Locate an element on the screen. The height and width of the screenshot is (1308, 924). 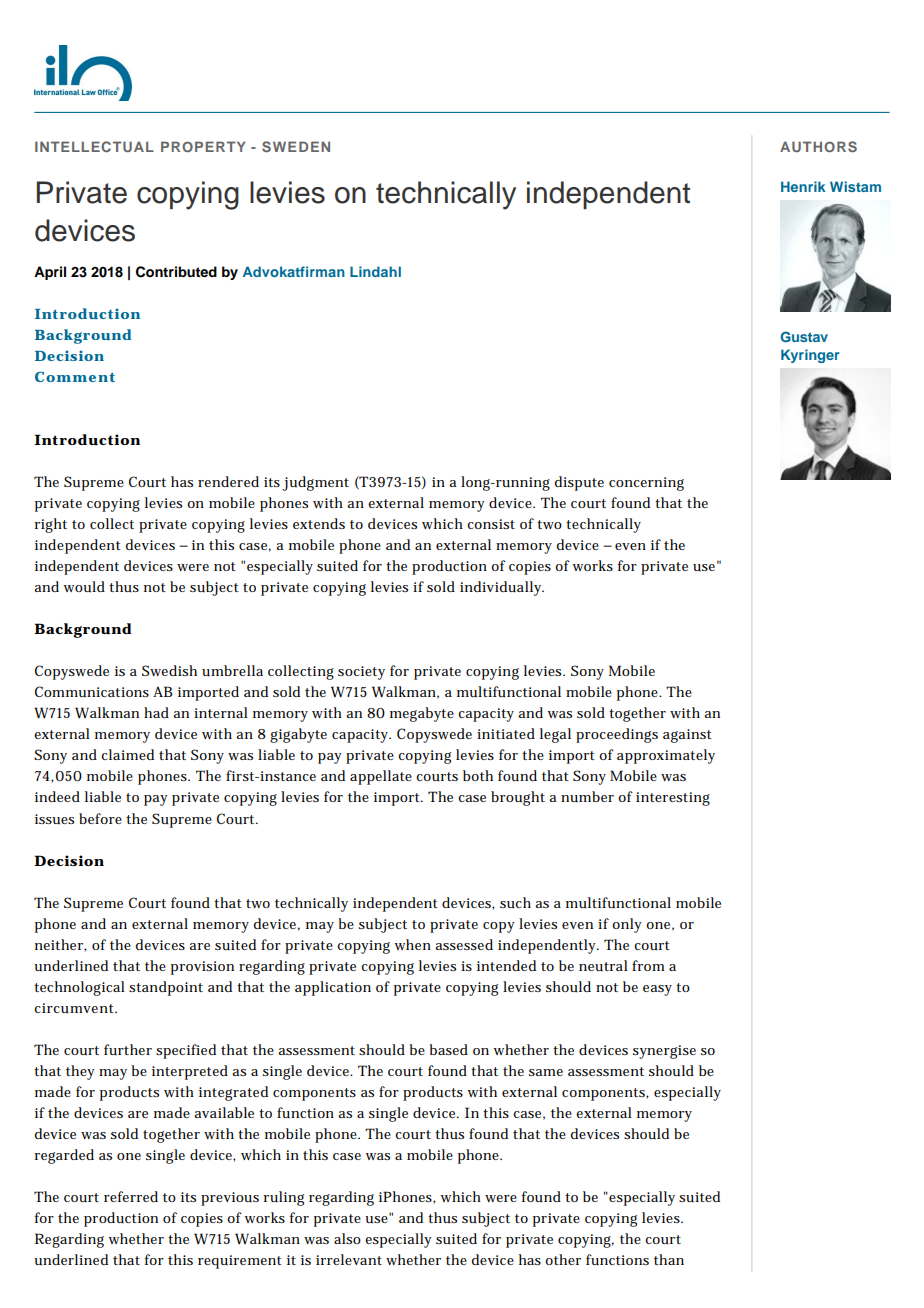
INTELLECTUAL is located at coordinates (94, 146).
